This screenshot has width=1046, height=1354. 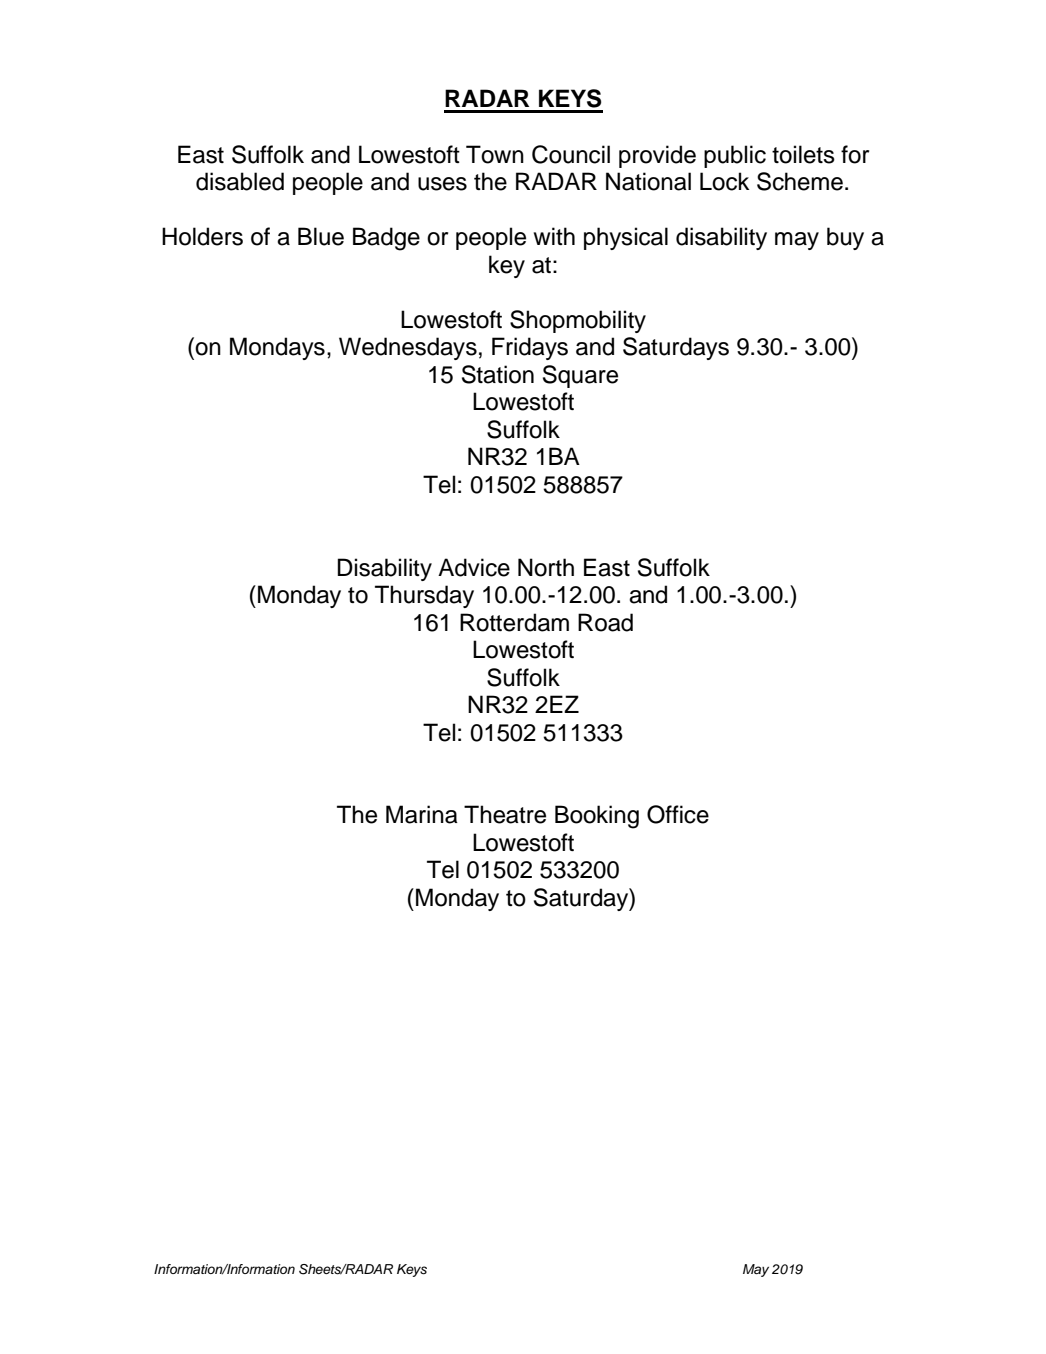 I want to click on Advice, so click(x=474, y=567).
